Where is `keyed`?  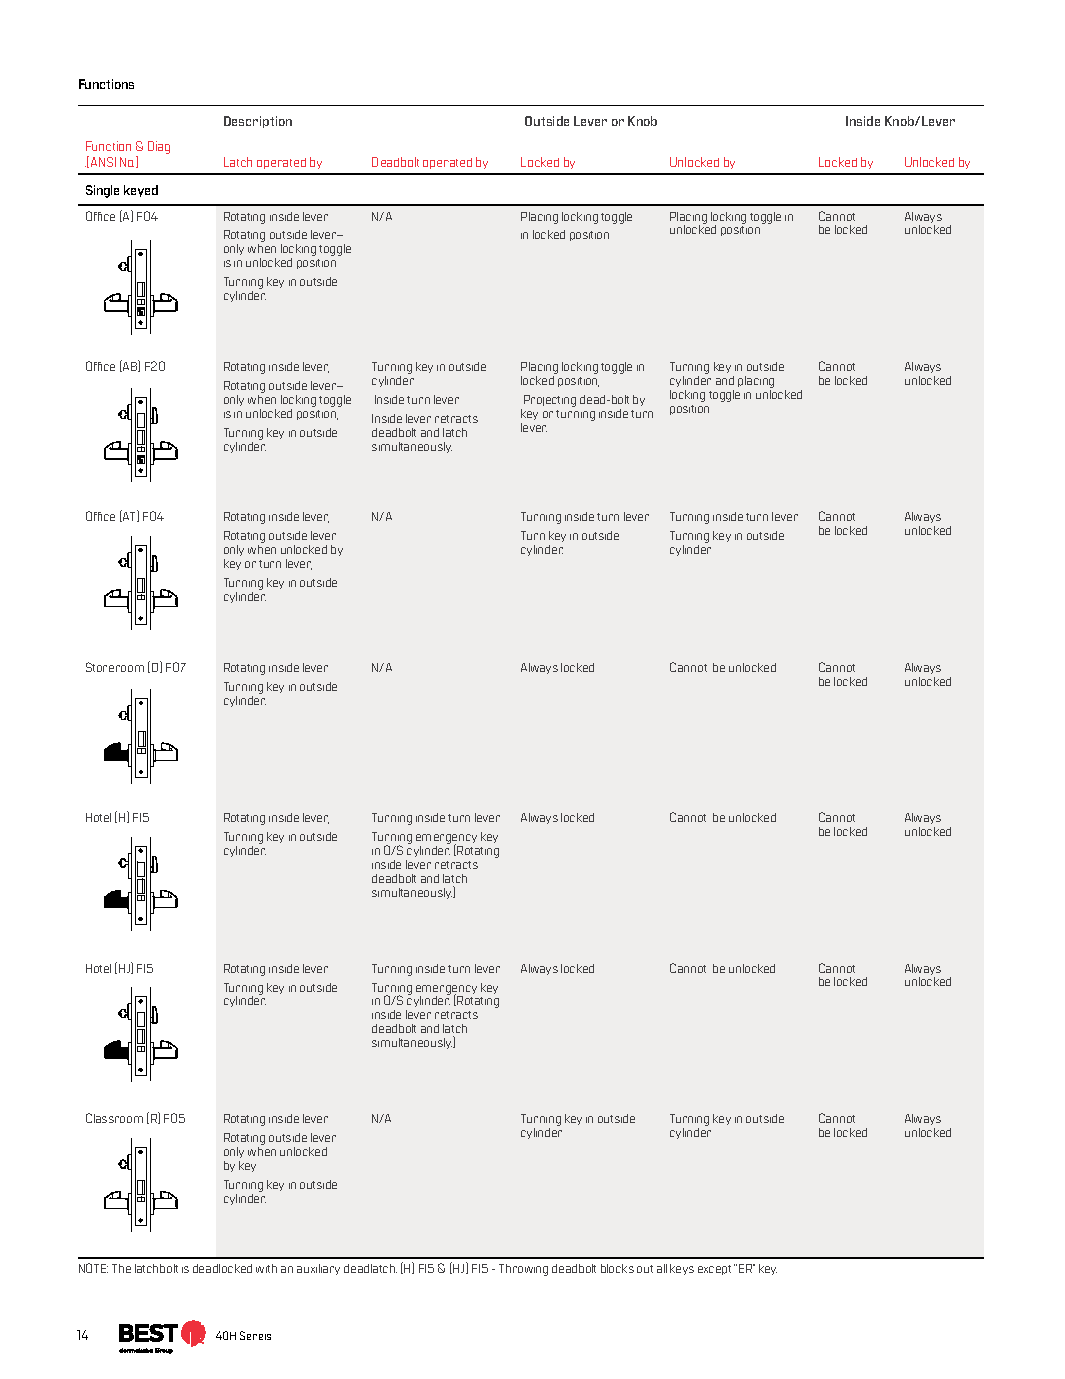 keyed is located at coordinates (141, 191).
